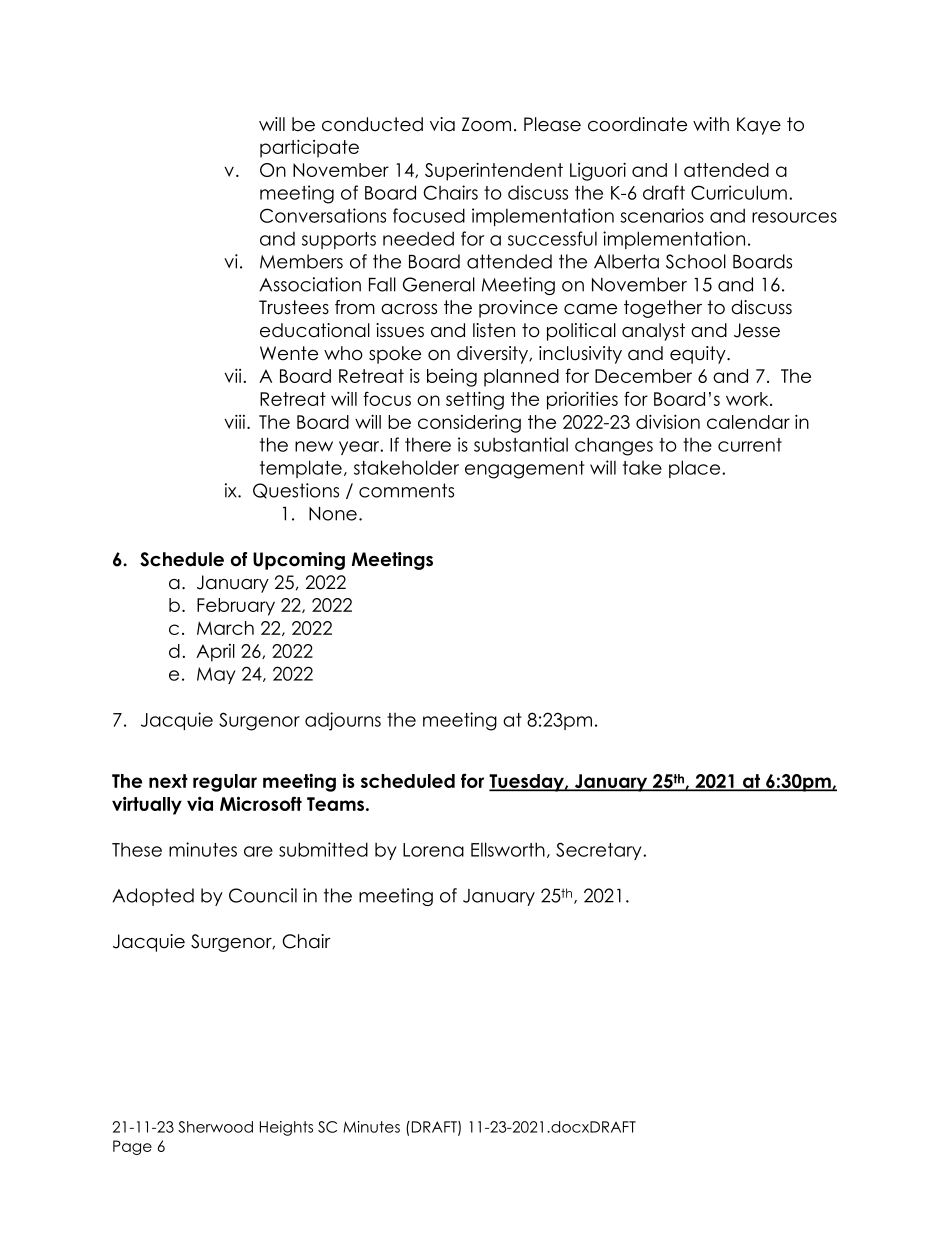 Image resolution: width=952 pixels, height=1233 pixels. I want to click on March, so click(225, 628).
